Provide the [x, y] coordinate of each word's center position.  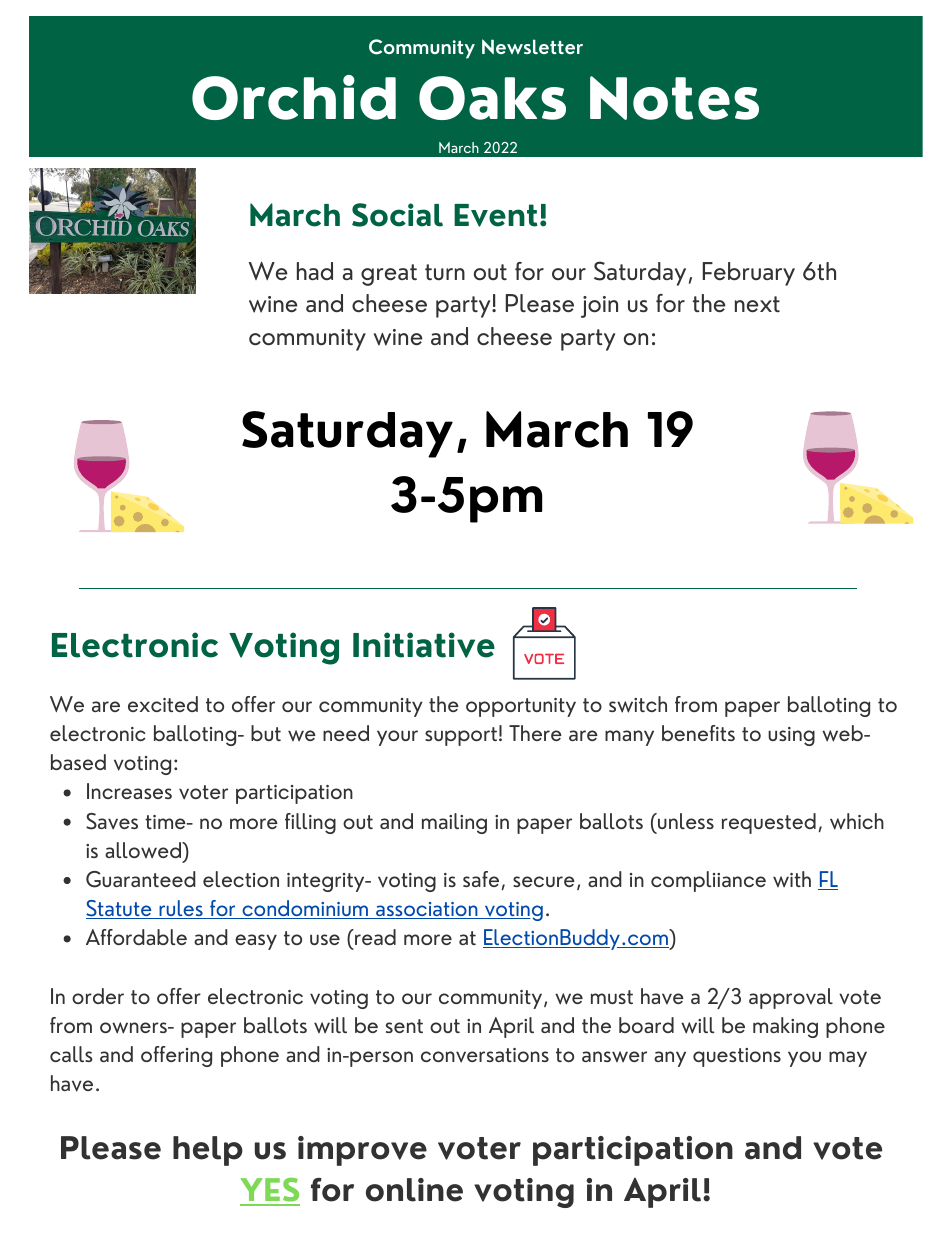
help [208, 1151]
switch [638, 704]
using [791, 736]
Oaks [492, 98]
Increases [129, 791]
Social [397, 215]
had [315, 271]
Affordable [136, 937]
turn [445, 272]
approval [791, 998]
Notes [674, 98]
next [757, 304]
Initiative [424, 645]
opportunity [521, 707]
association [427, 910]
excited [163, 704]
